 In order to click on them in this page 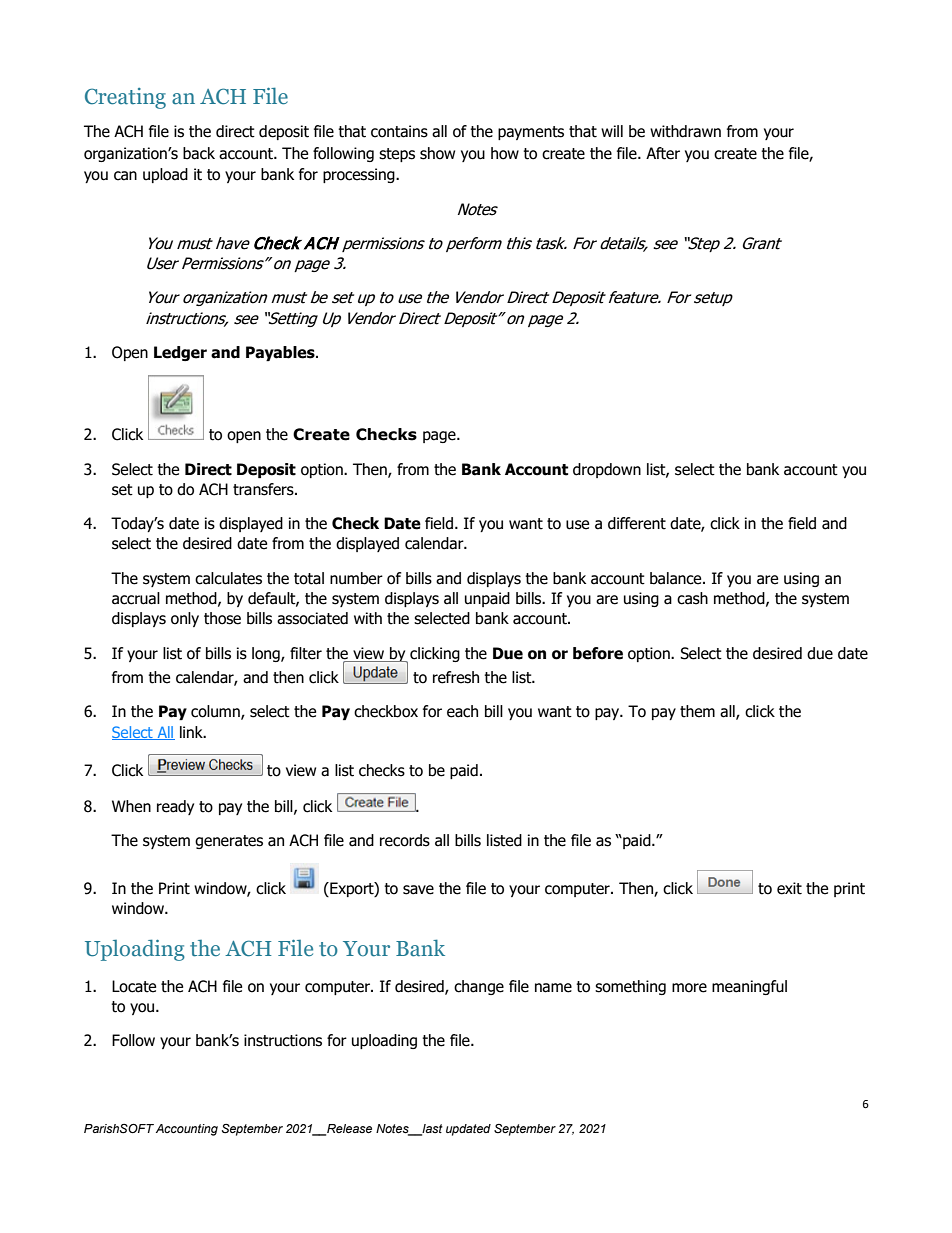, I will do `click(697, 711)`.
